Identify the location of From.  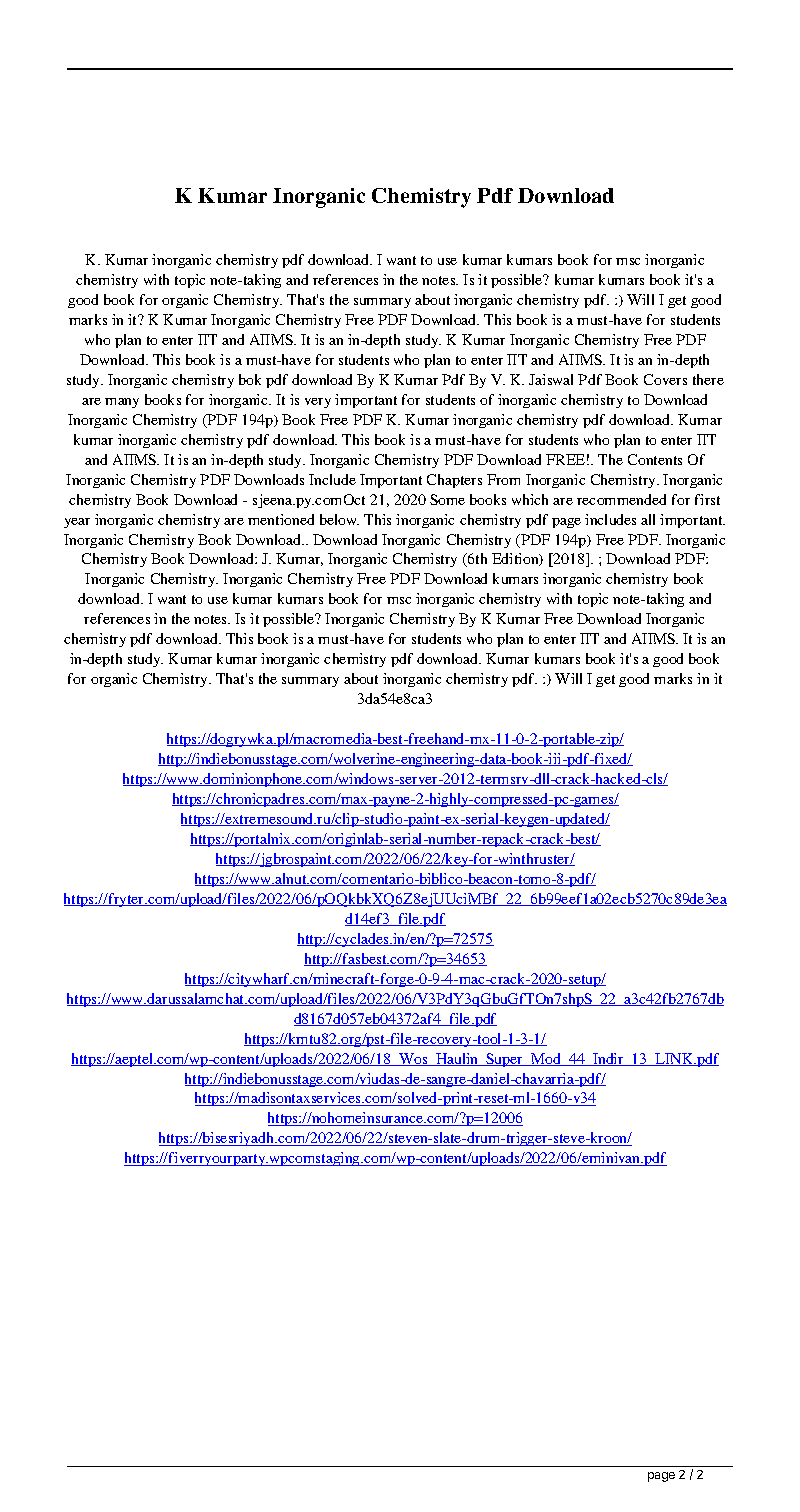
(503, 479).
